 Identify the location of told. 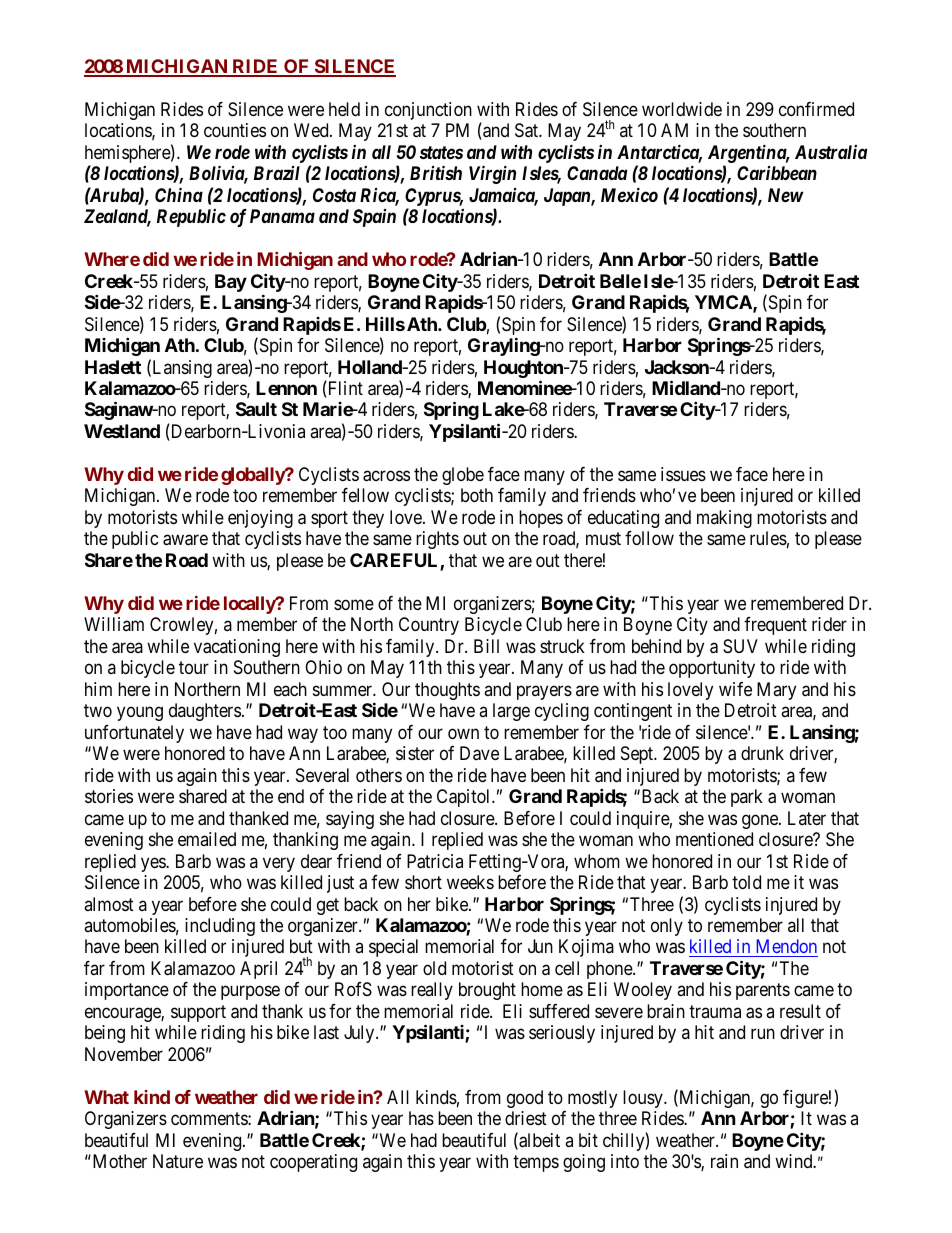
(746, 882).
